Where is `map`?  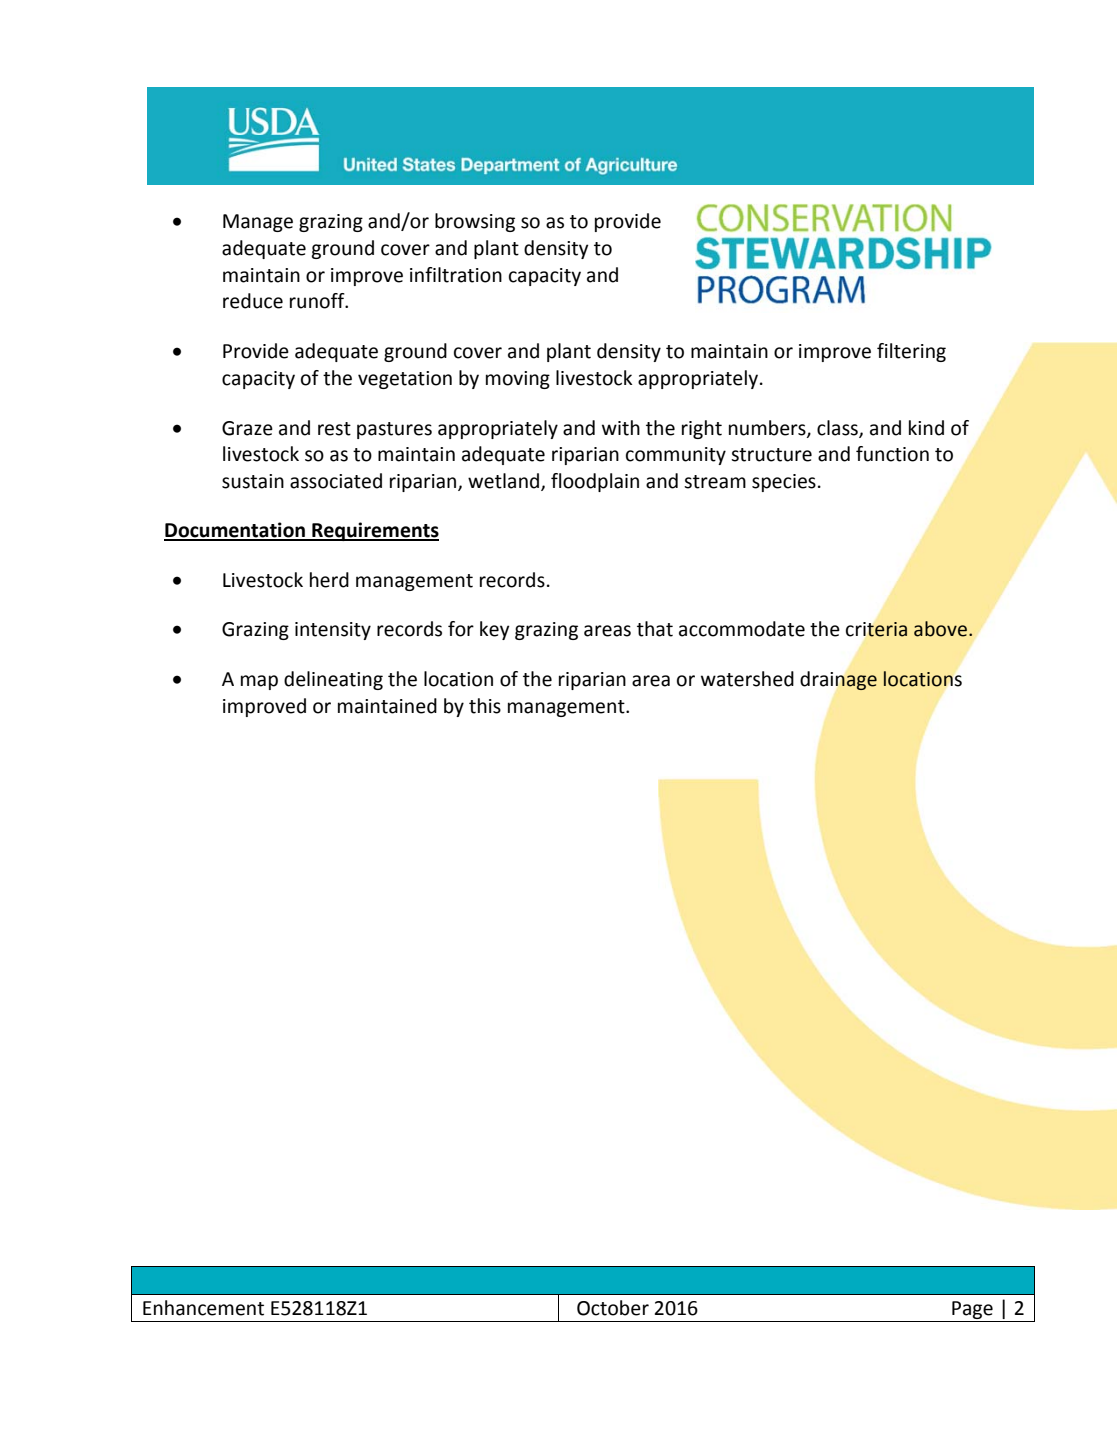 map is located at coordinates (259, 682).
